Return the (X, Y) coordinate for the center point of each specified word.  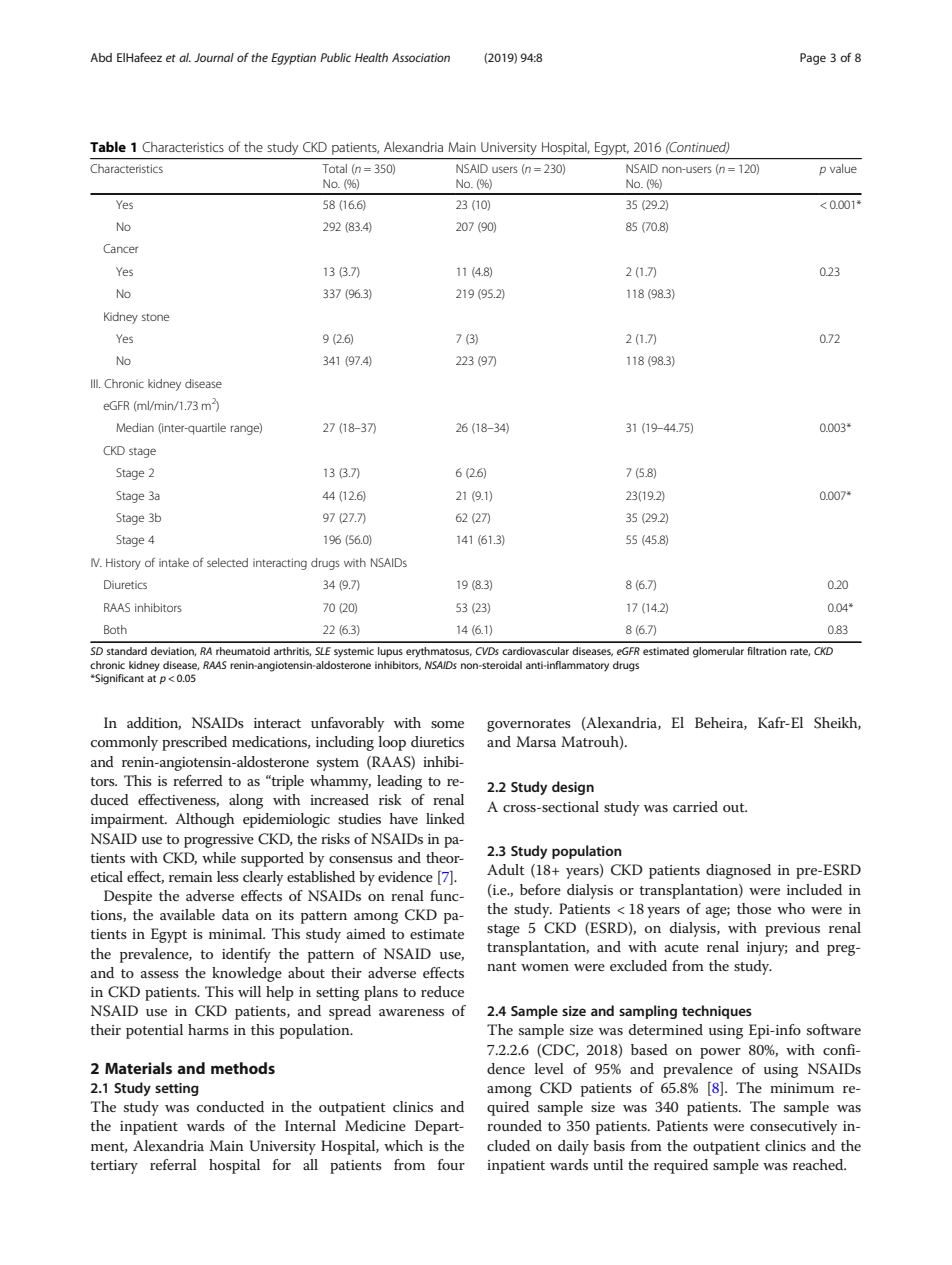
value (843, 168)
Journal (214, 57)
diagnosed (738, 871)
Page (813, 59)
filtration (767, 651)
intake (174, 562)
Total (334, 168)
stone (155, 317)
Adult (506, 869)
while (219, 857)
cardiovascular (535, 651)
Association (421, 57)
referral (173, 1164)
